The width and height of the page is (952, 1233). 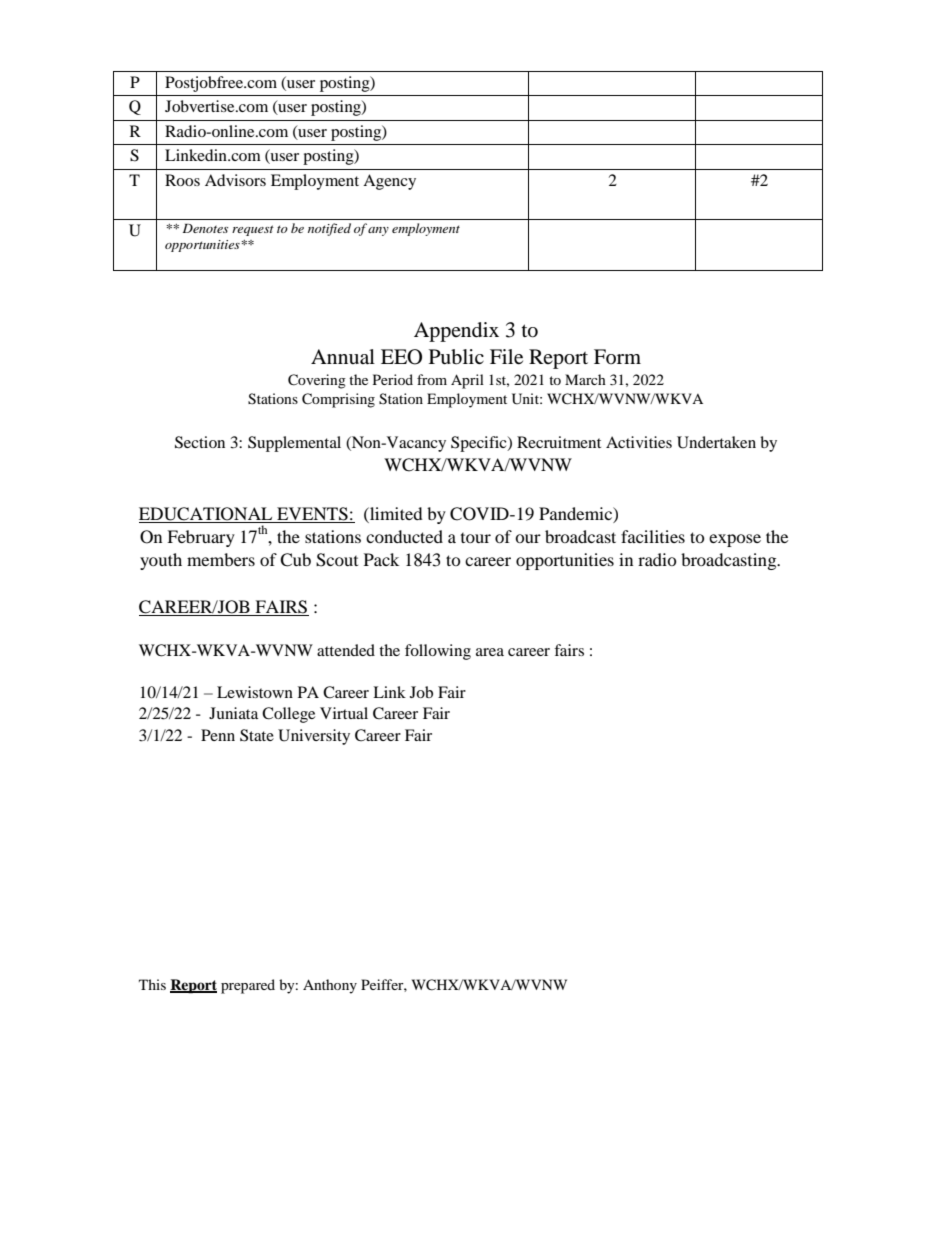 I want to click on Form, so click(x=617, y=356).
